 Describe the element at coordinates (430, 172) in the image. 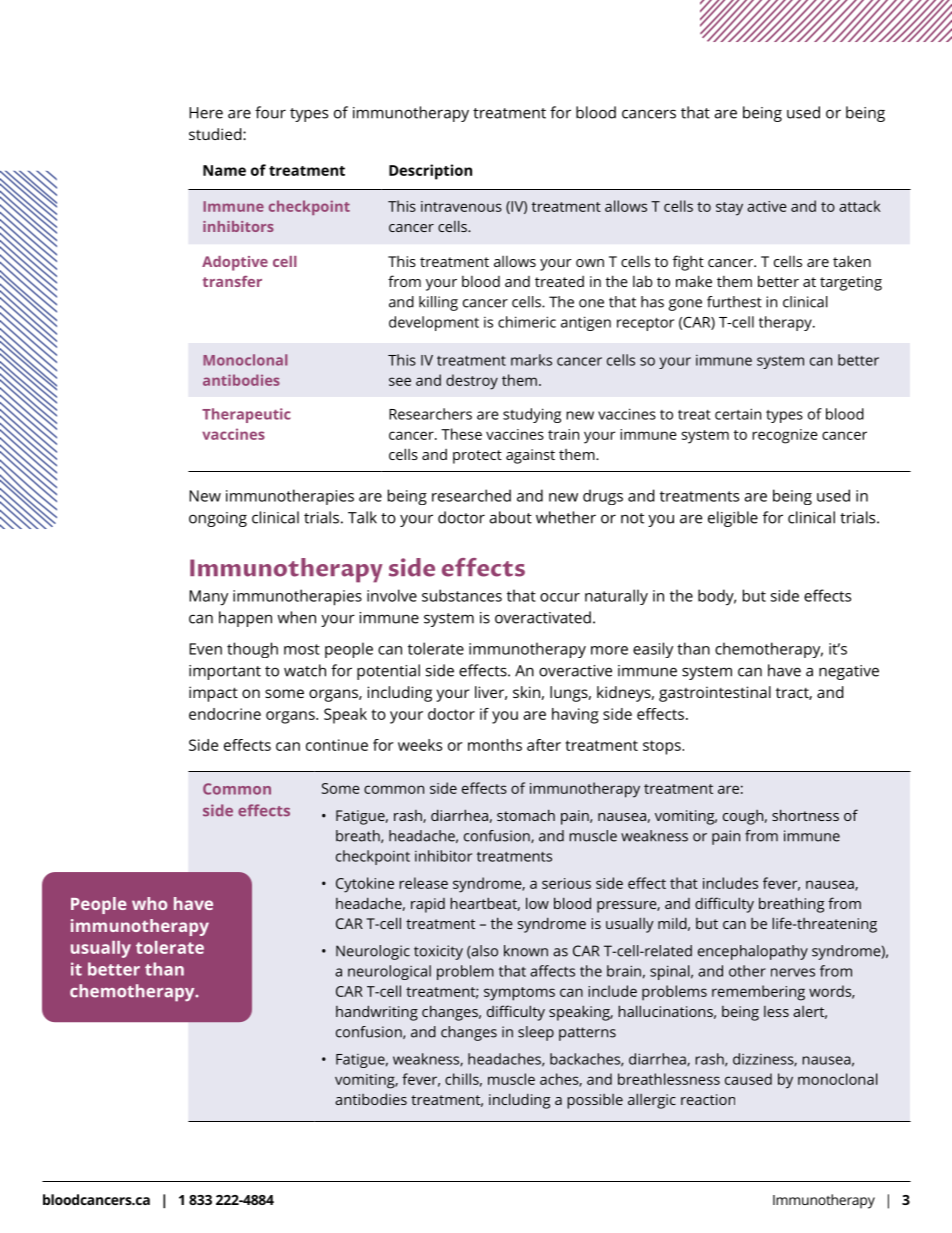

I see `Description` at that location.
